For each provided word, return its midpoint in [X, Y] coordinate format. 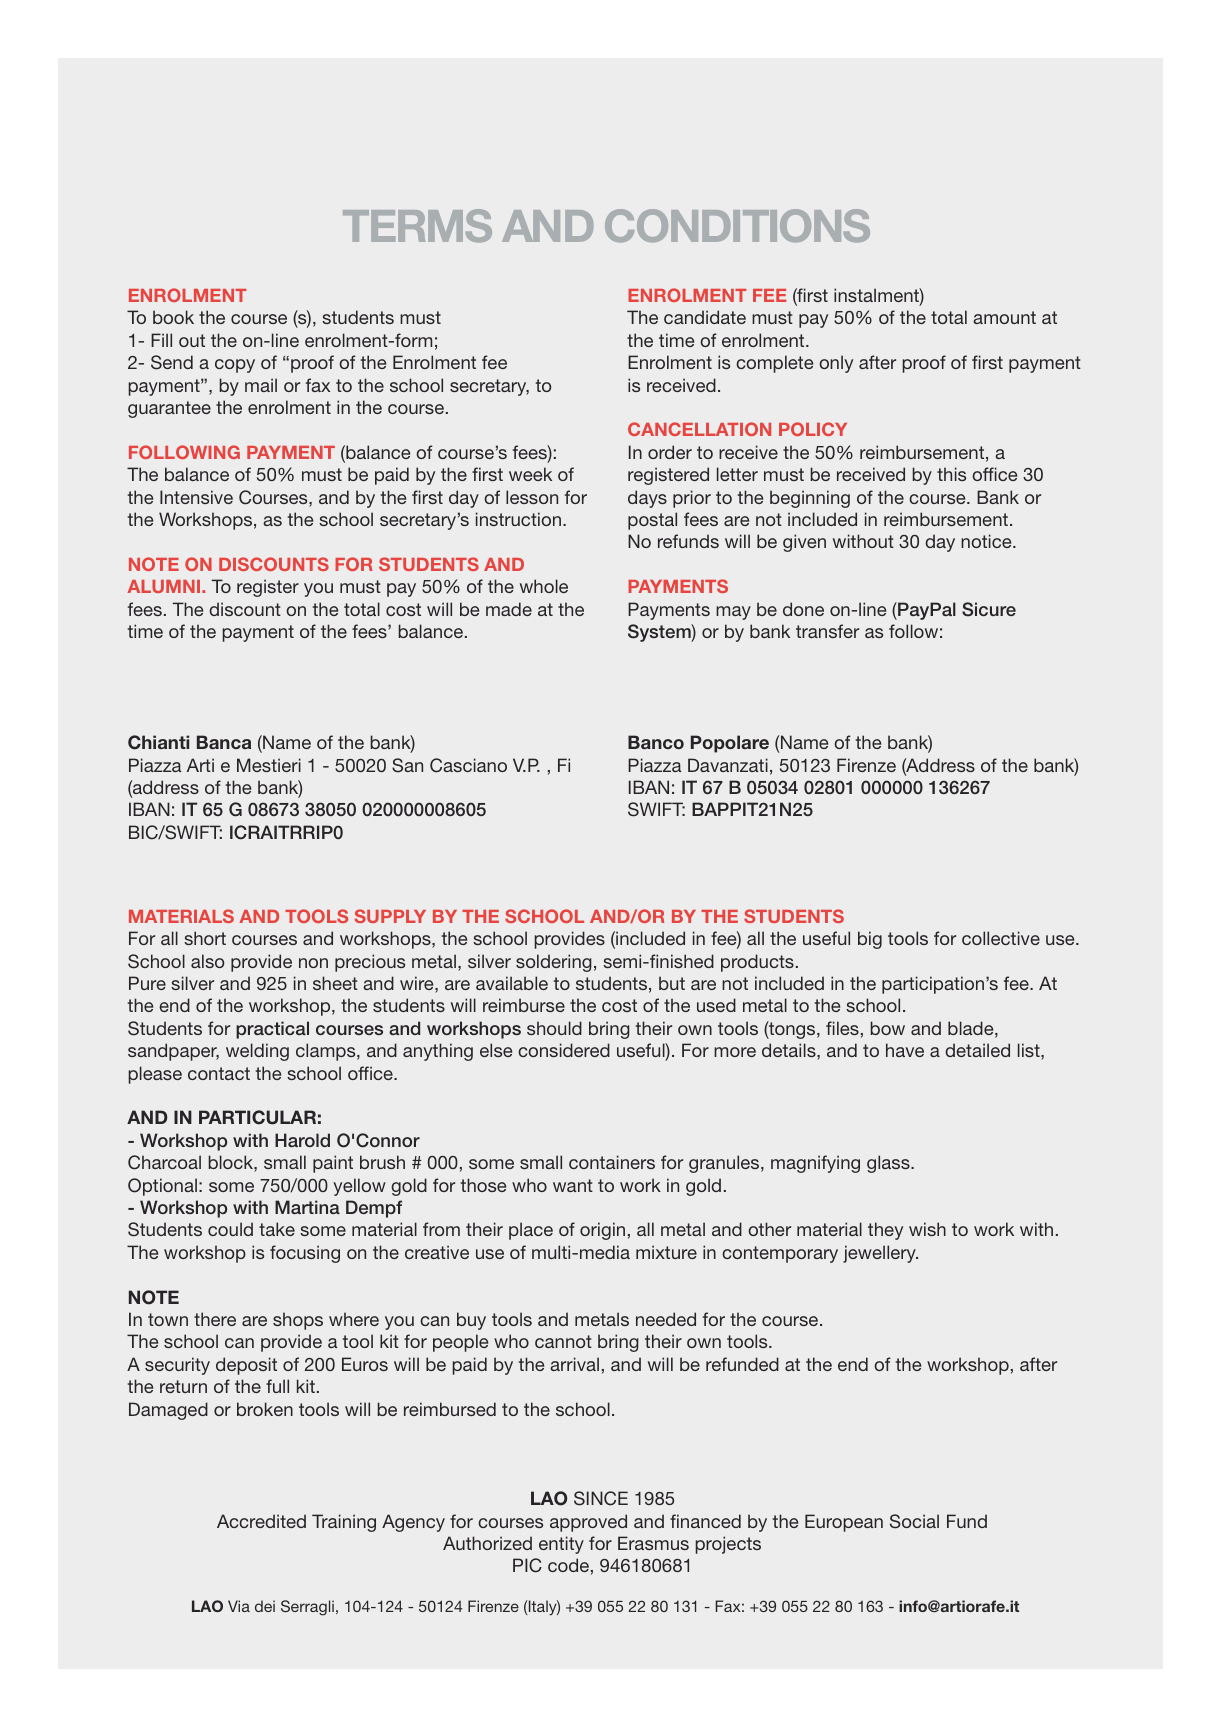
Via [239, 1606]
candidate [705, 317]
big [870, 940]
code [568, 1565]
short [205, 938]
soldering [554, 963]
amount [1004, 317]
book [173, 317]
